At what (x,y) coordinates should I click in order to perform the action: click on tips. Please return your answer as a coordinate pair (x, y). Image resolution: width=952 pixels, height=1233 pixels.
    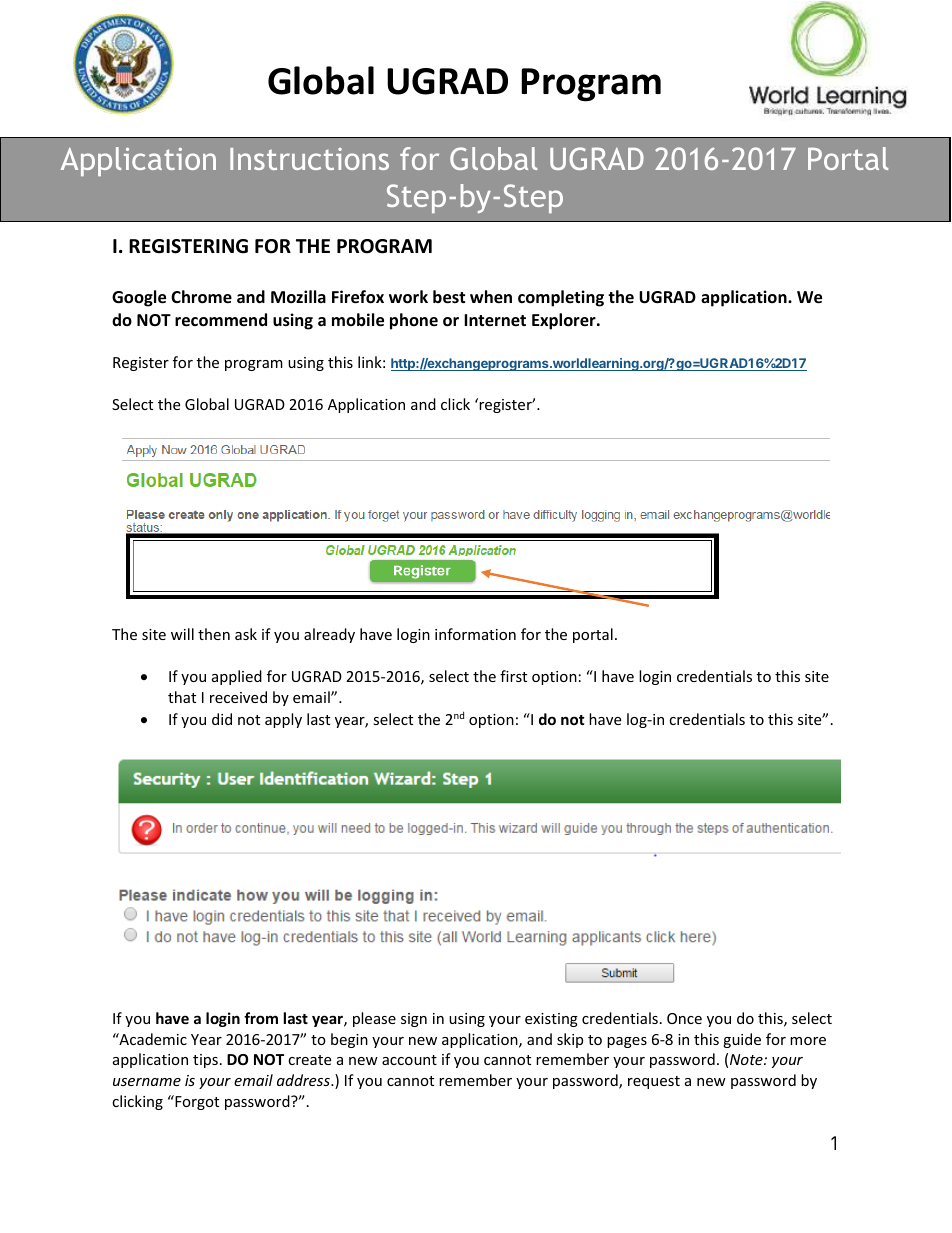
    Looking at the image, I should click on (205, 1061).
